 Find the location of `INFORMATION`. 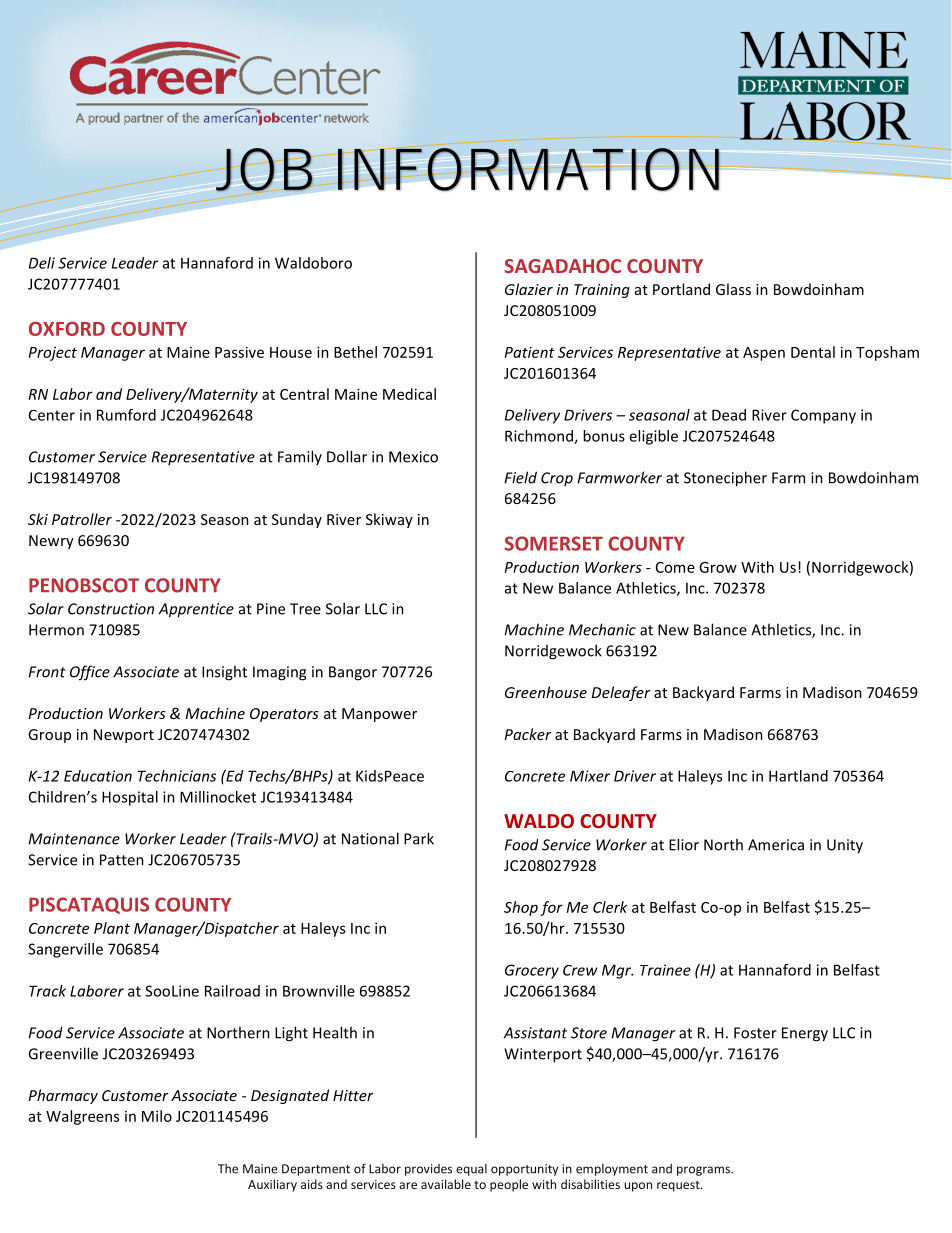

INFORMATION is located at coordinates (528, 168).
